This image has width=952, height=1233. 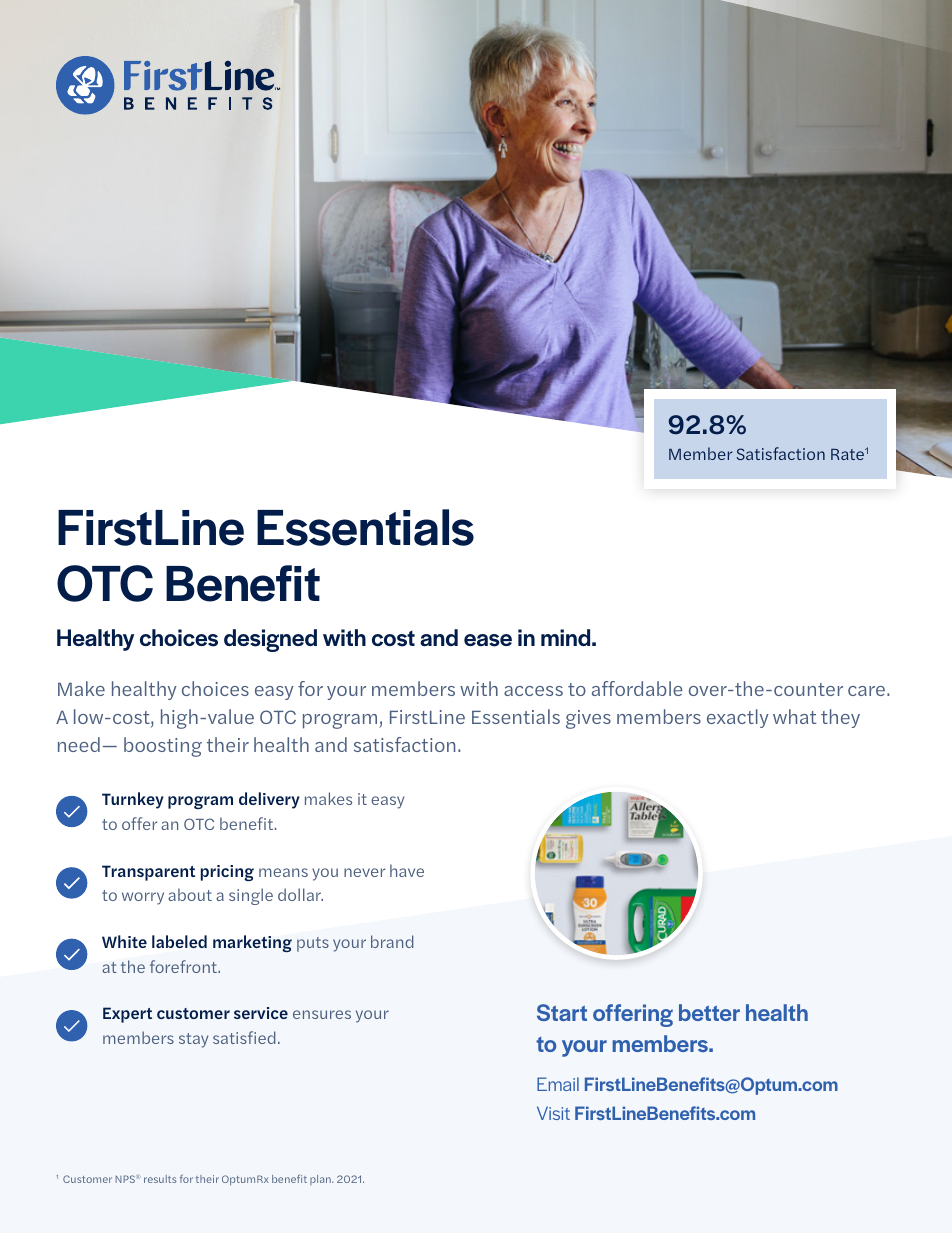 What do you see at coordinates (321, 1180) in the image?
I see `plan` at bounding box center [321, 1180].
